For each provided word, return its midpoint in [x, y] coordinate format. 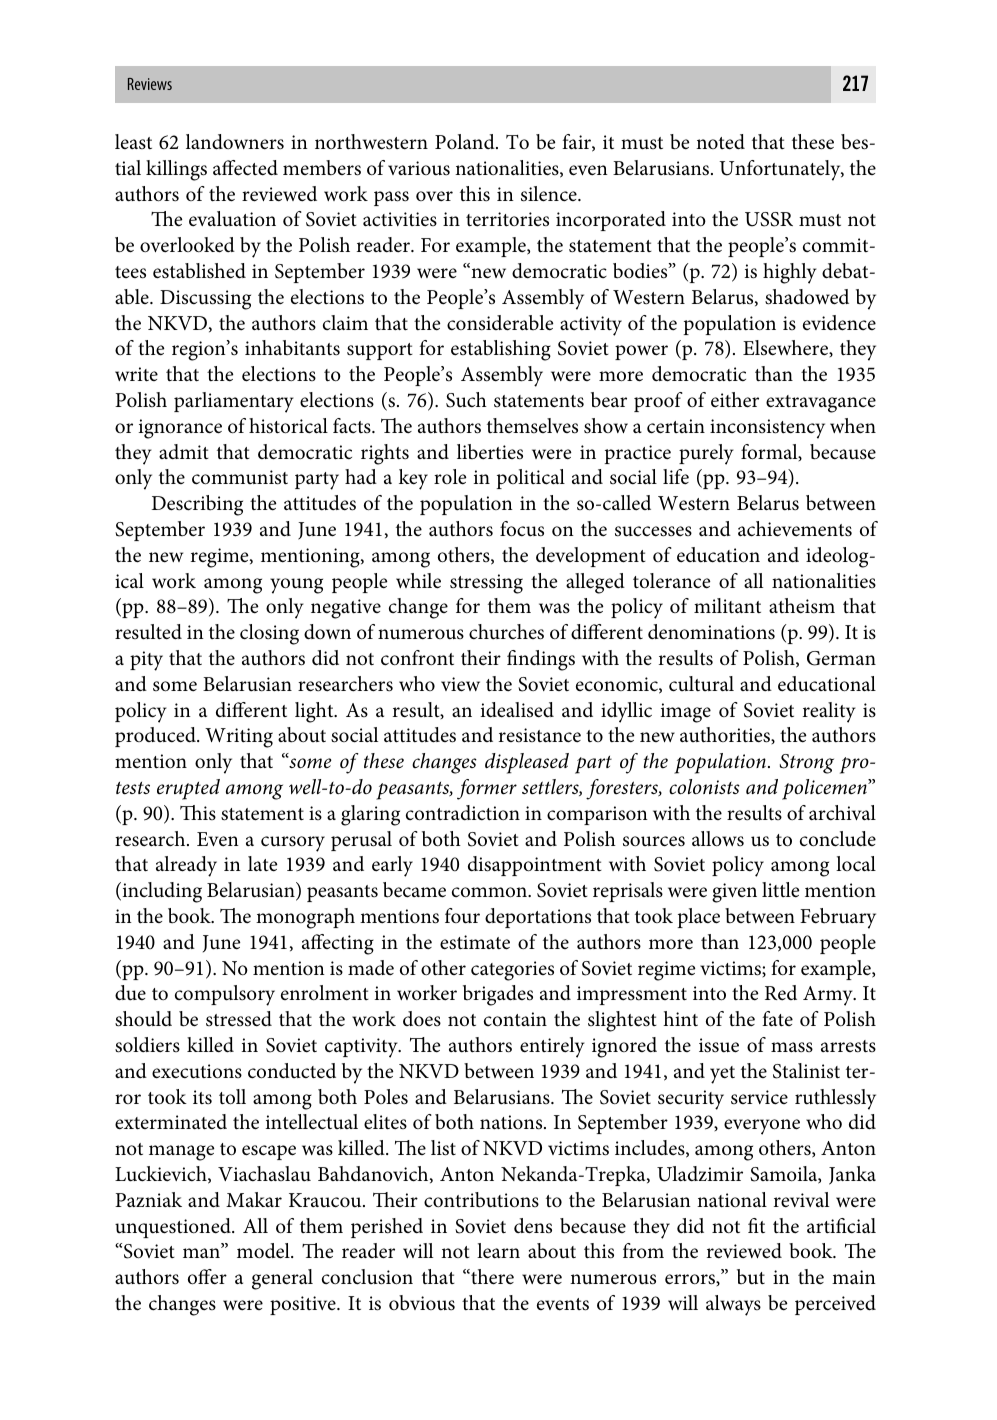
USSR [769, 219]
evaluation [232, 219]
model [264, 1251]
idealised [517, 710]
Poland [466, 141]
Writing [239, 738]
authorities [726, 735]
